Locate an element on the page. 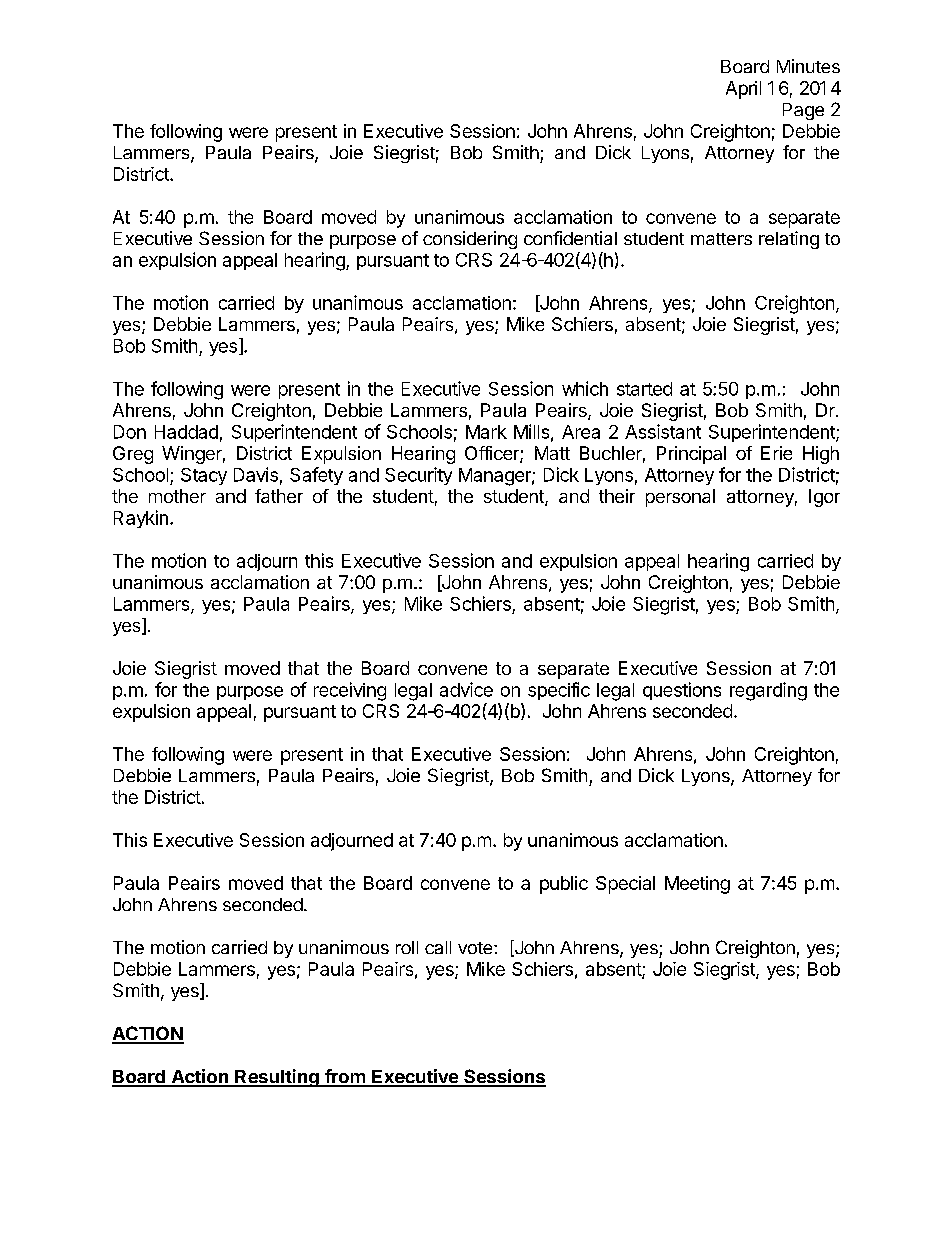  considering is located at coordinates (470, 240).
